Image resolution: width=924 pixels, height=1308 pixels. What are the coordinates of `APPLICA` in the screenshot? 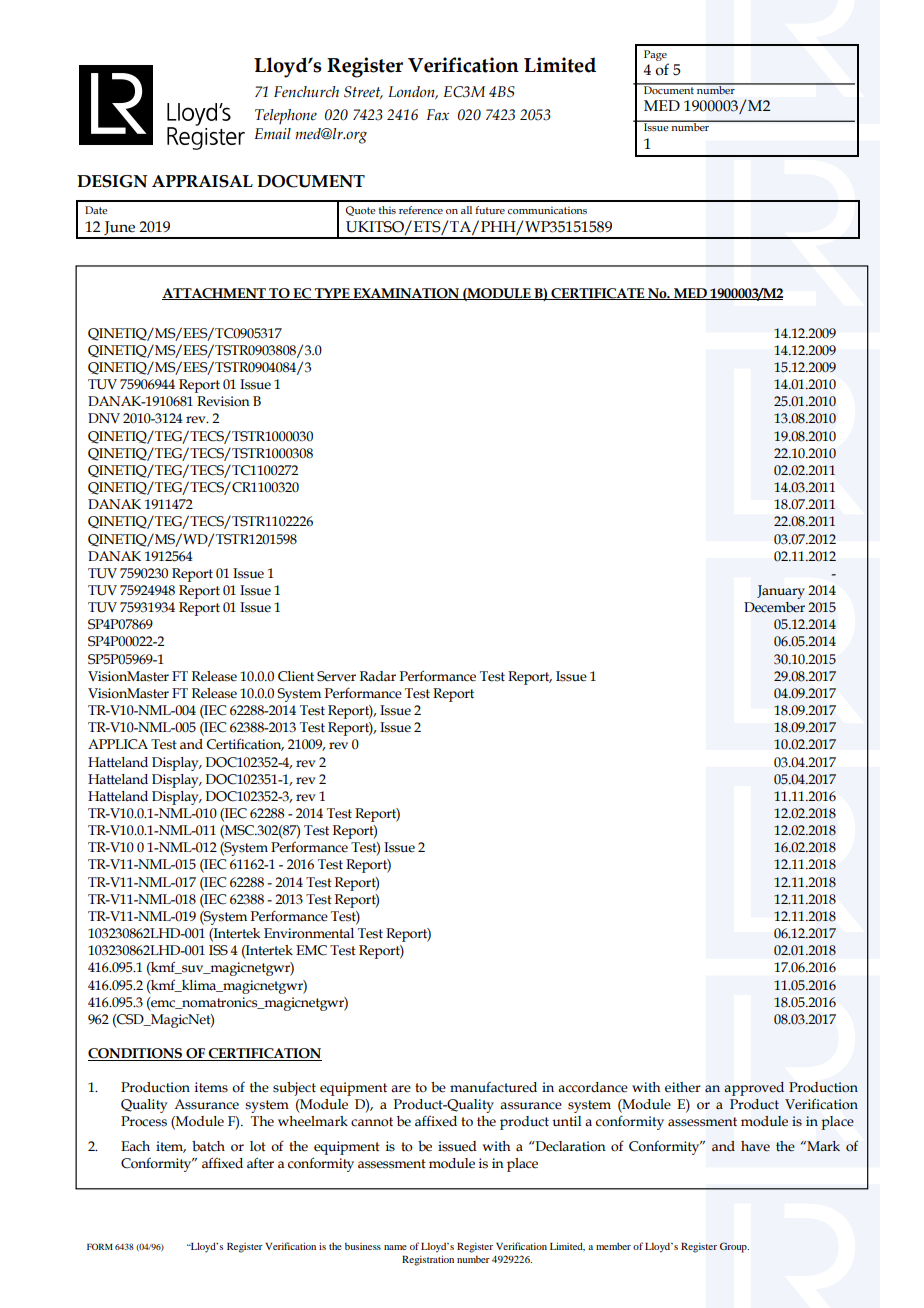 It's located at (118, 744).
